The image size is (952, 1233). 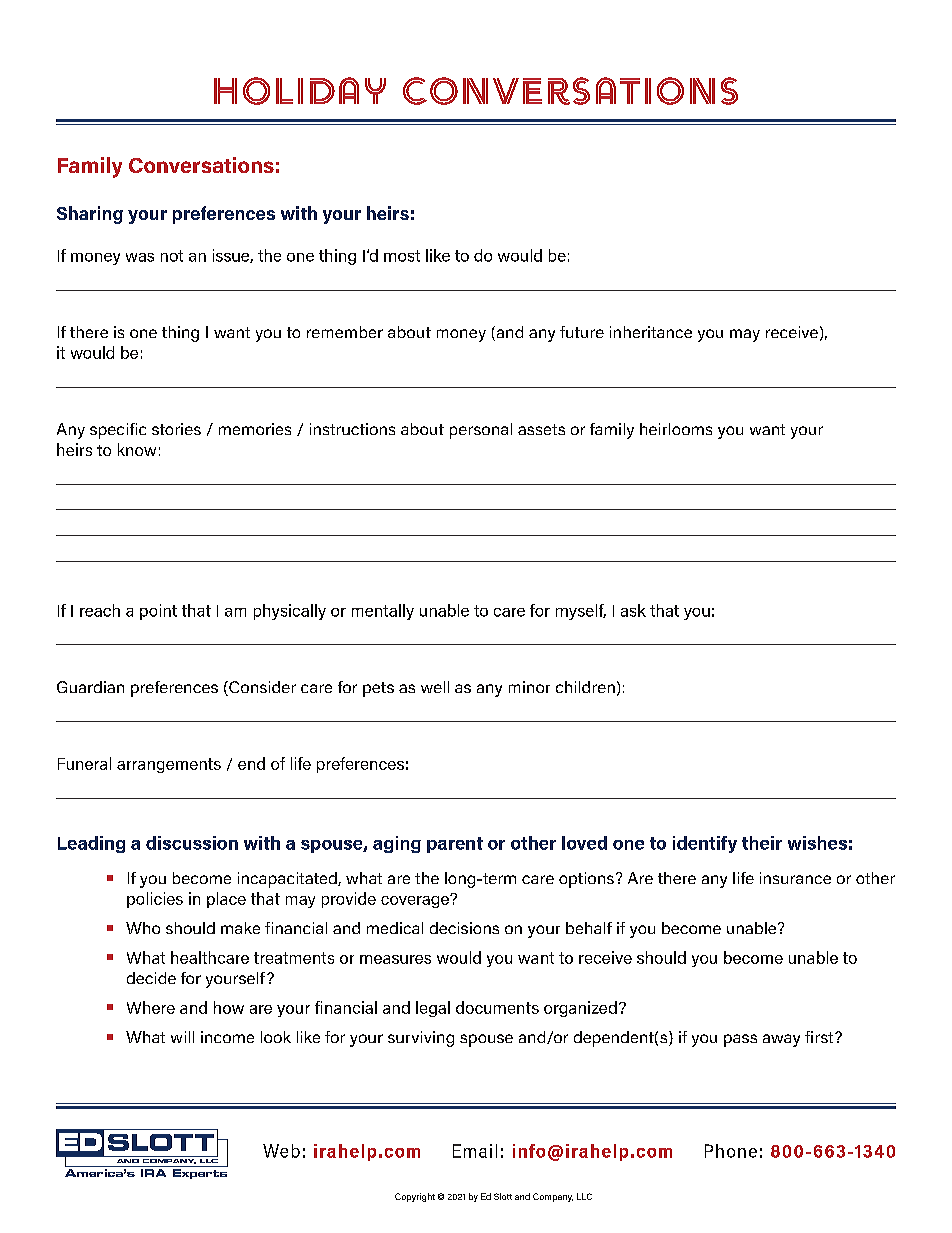 What do you see at coordinates (402, 256) in the screenshot?
I see `most` at bounding box center [402, 256].
